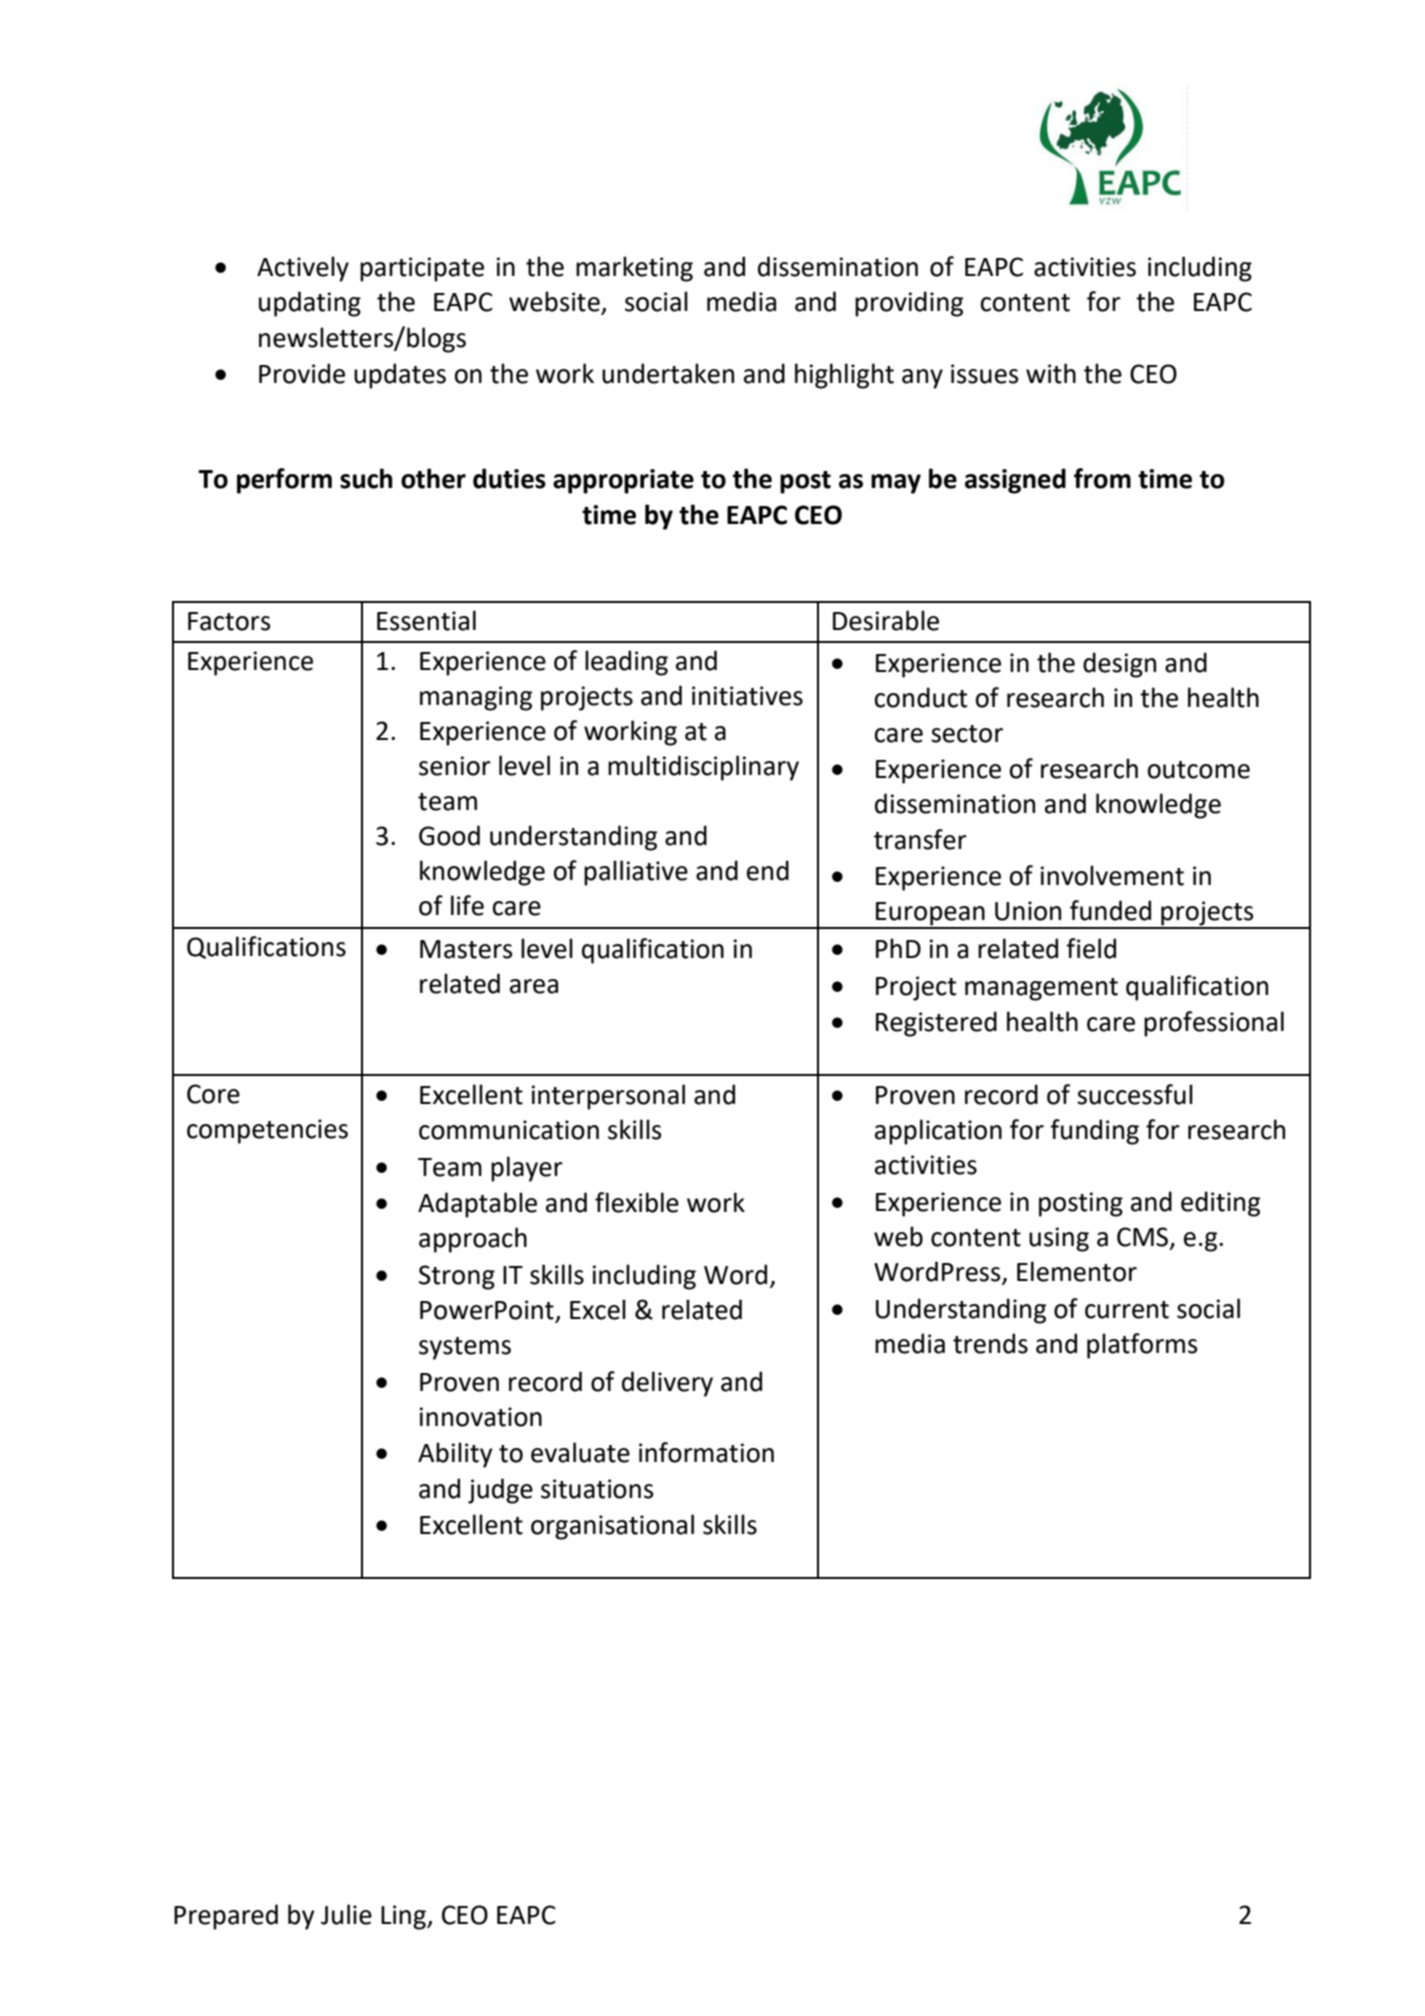 The height and width of the screenshot is (2016, 1425). I want to click on Ling, so click(404, 1917).
